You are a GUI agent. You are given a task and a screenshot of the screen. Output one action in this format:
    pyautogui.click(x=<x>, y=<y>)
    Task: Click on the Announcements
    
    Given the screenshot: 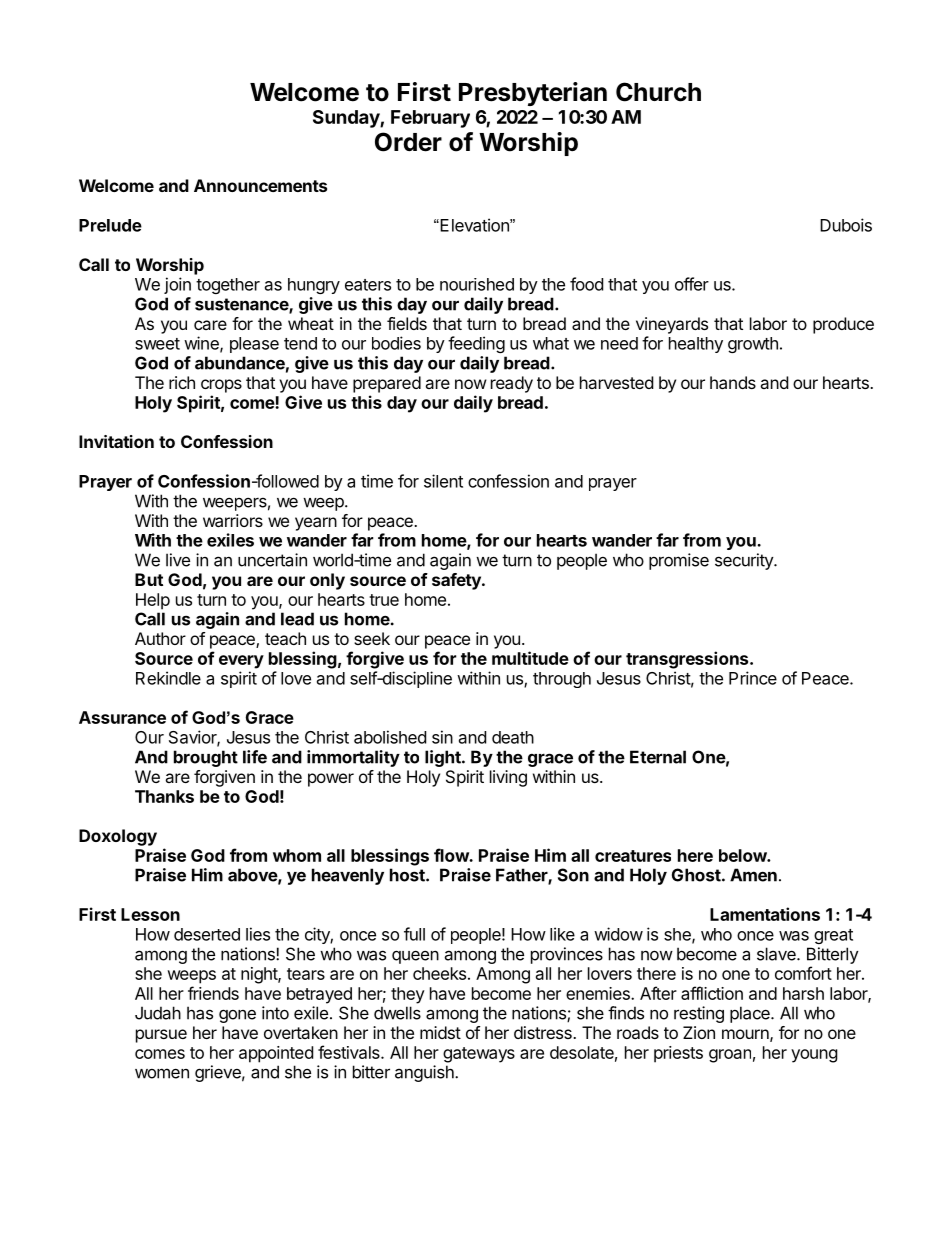 What is the action you would take?
    pyautogui.click(x=260, y=185)
